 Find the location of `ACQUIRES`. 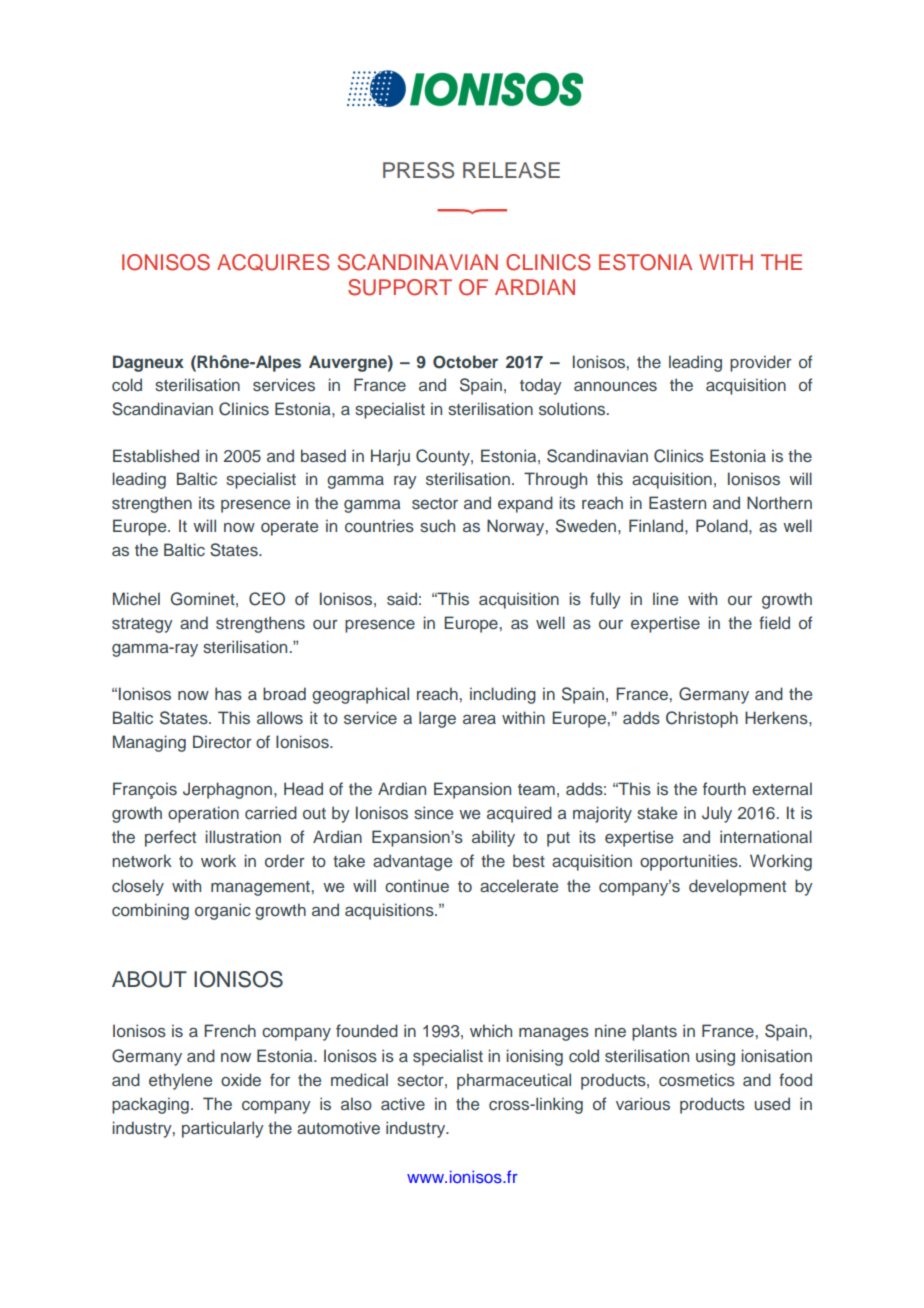

ACQUIRES is located at coordinates (273, 262).
